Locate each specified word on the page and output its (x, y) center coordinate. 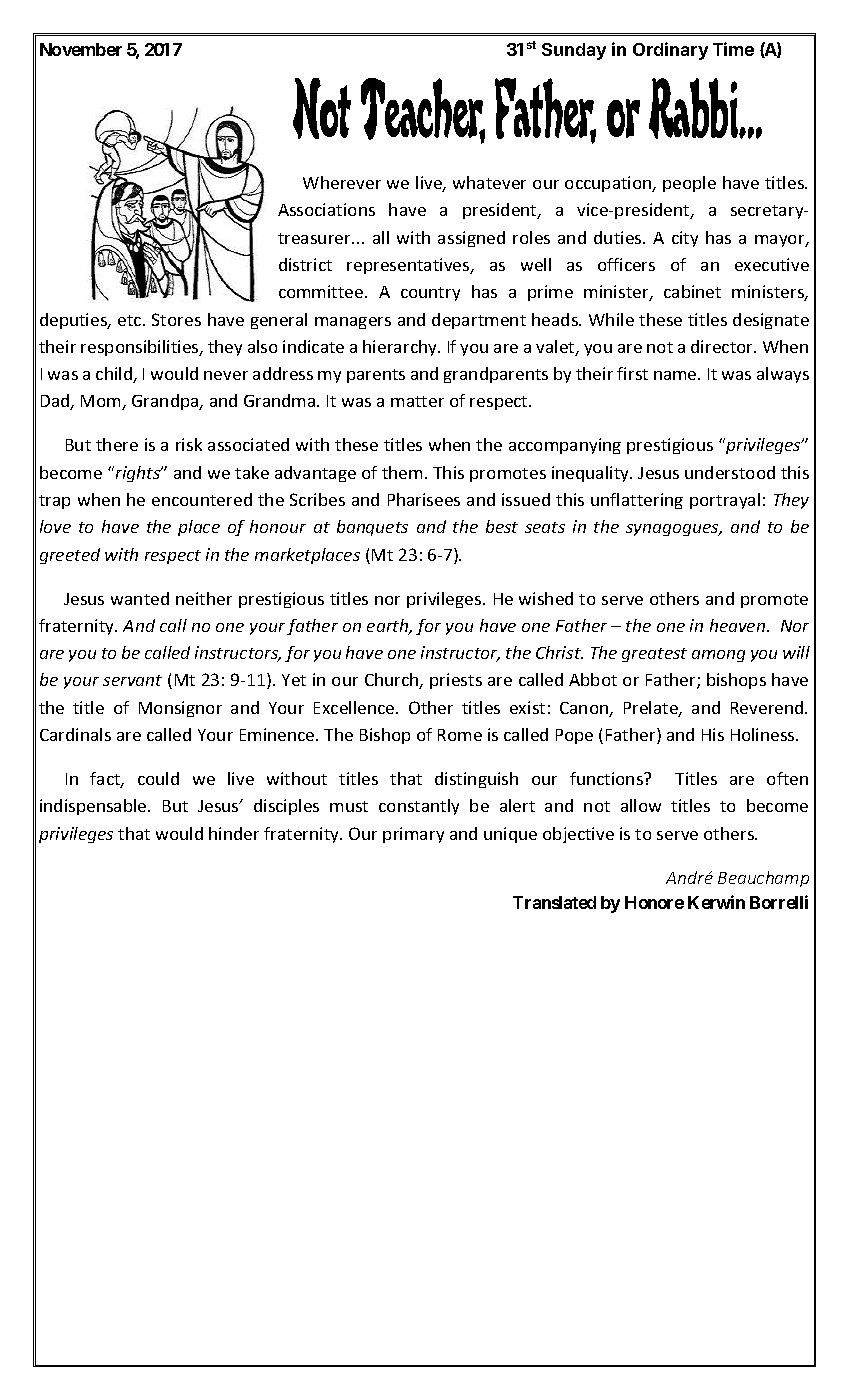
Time (733, 49)
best (502, 526)
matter (417, 401)
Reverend (768, 707)
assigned (471, 239)
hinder (234, 833)
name (676, 375)
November (81, 49)
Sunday (574, 51)
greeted (70, 556)
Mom (102, 402)
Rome (460, 735)
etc (131, 320)
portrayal (725, 501)
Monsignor (180, 709)
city (685, 239)
